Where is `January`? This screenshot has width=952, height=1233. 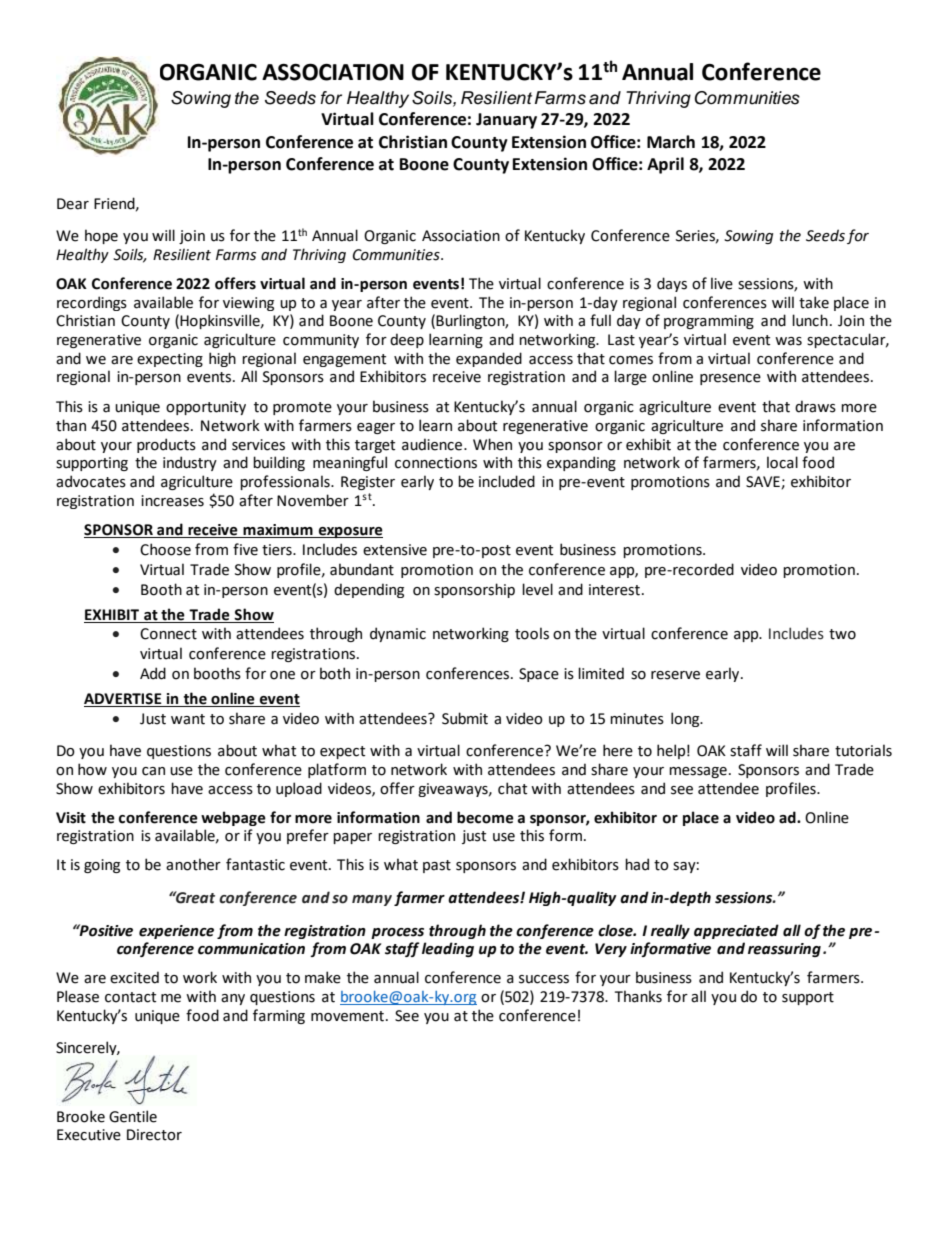 January is located at coordinates (506, 121).
